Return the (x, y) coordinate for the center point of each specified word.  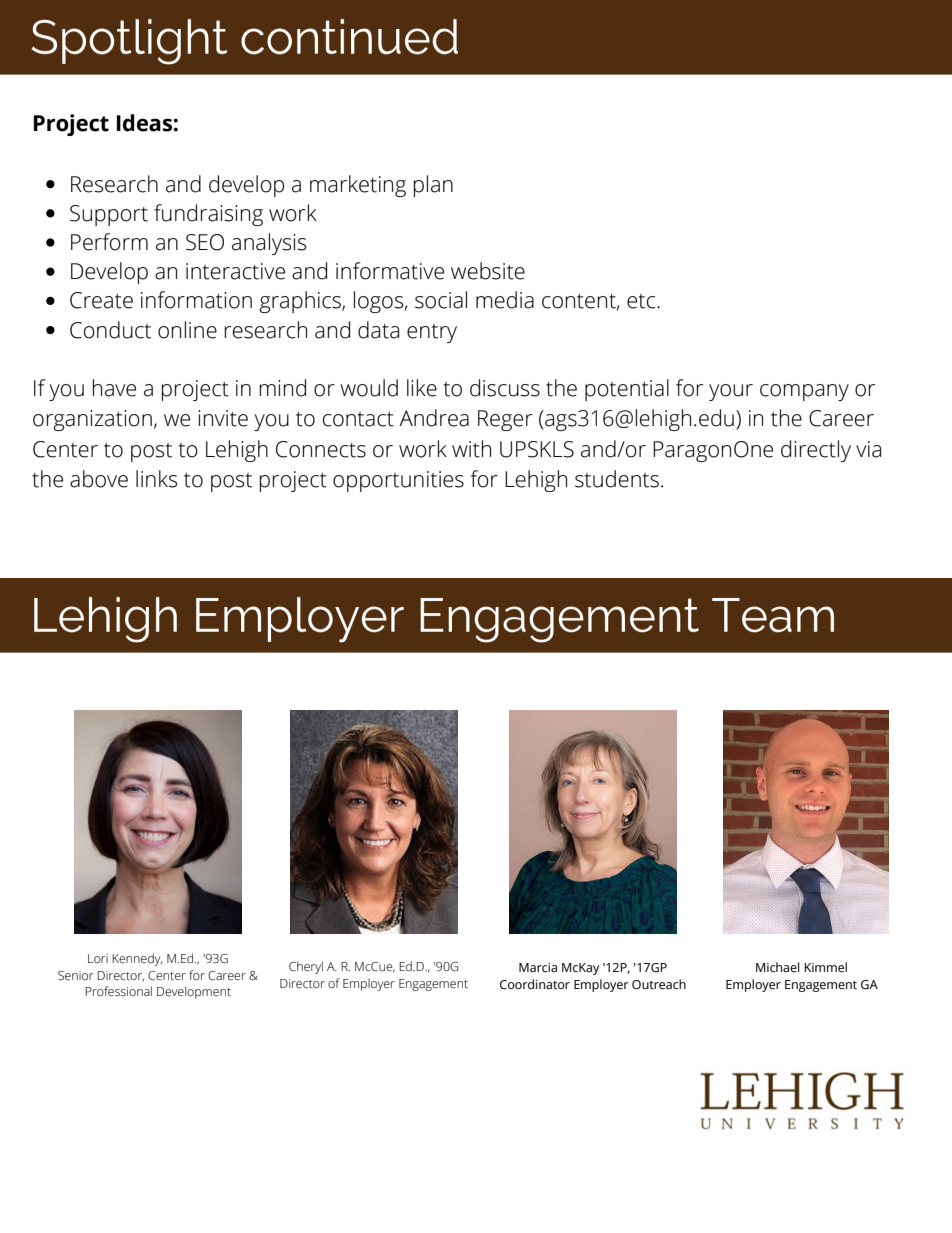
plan (433, 186)
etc (642, 301)
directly (816, 451)
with (471, 449)
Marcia (538, 968)
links (156, 479)
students (617, 479)
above (99, 479)
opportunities (398, 481)
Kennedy (137, 959)
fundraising (208, 215)
